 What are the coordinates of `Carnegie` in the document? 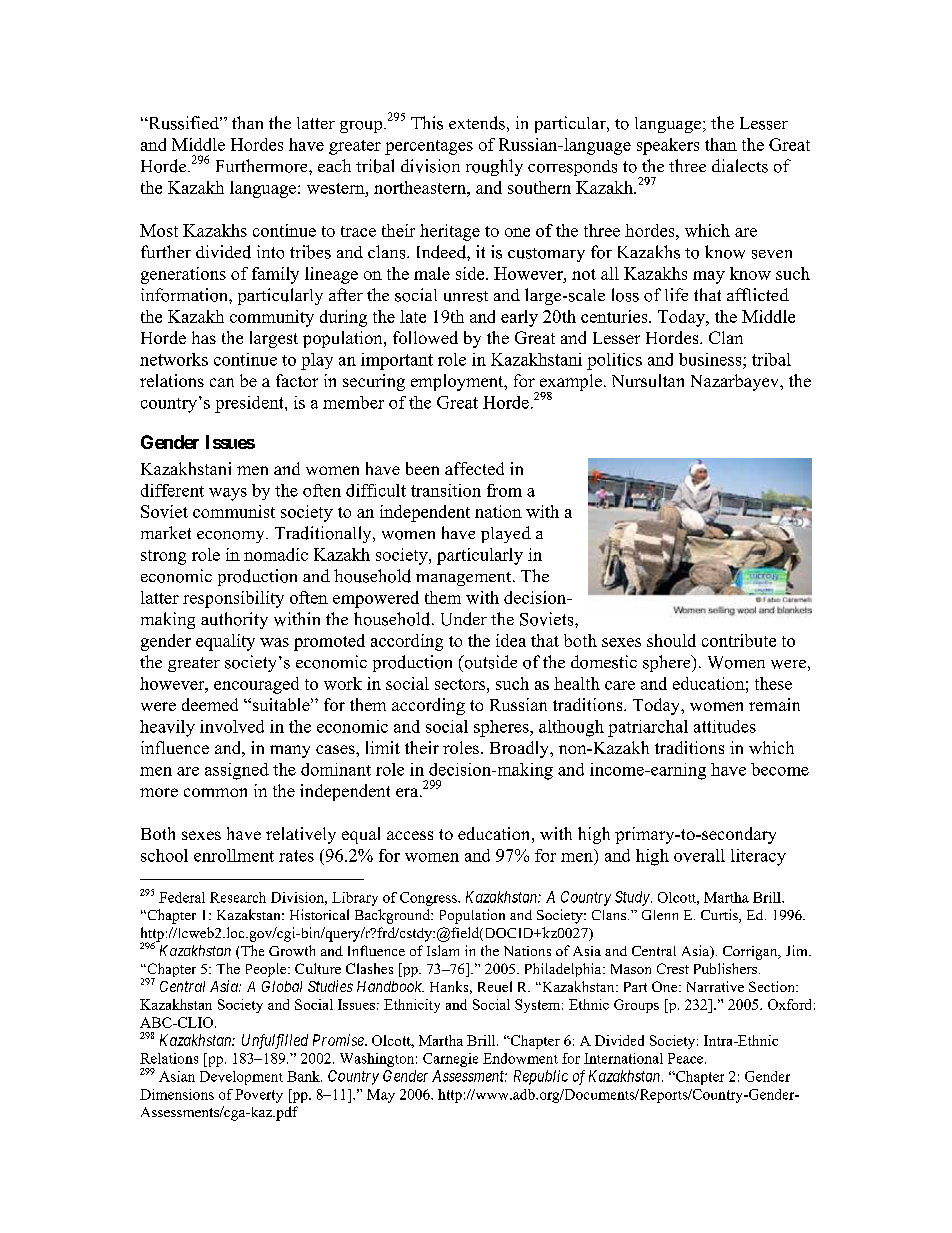 It's located at (450, 1060).
